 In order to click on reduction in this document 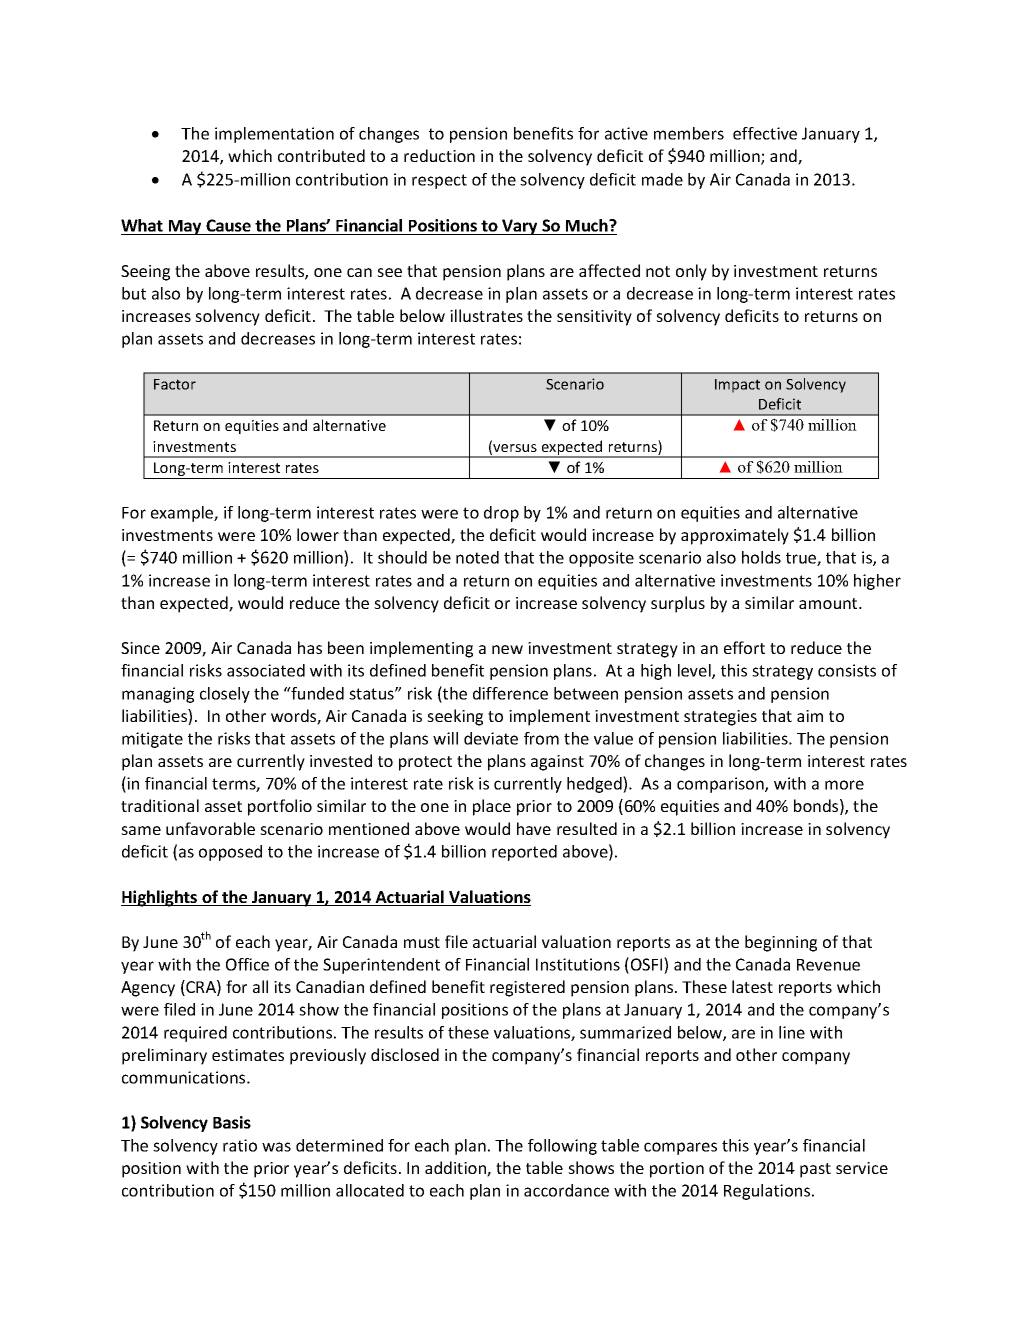, I will do `click(439, 155)`.
